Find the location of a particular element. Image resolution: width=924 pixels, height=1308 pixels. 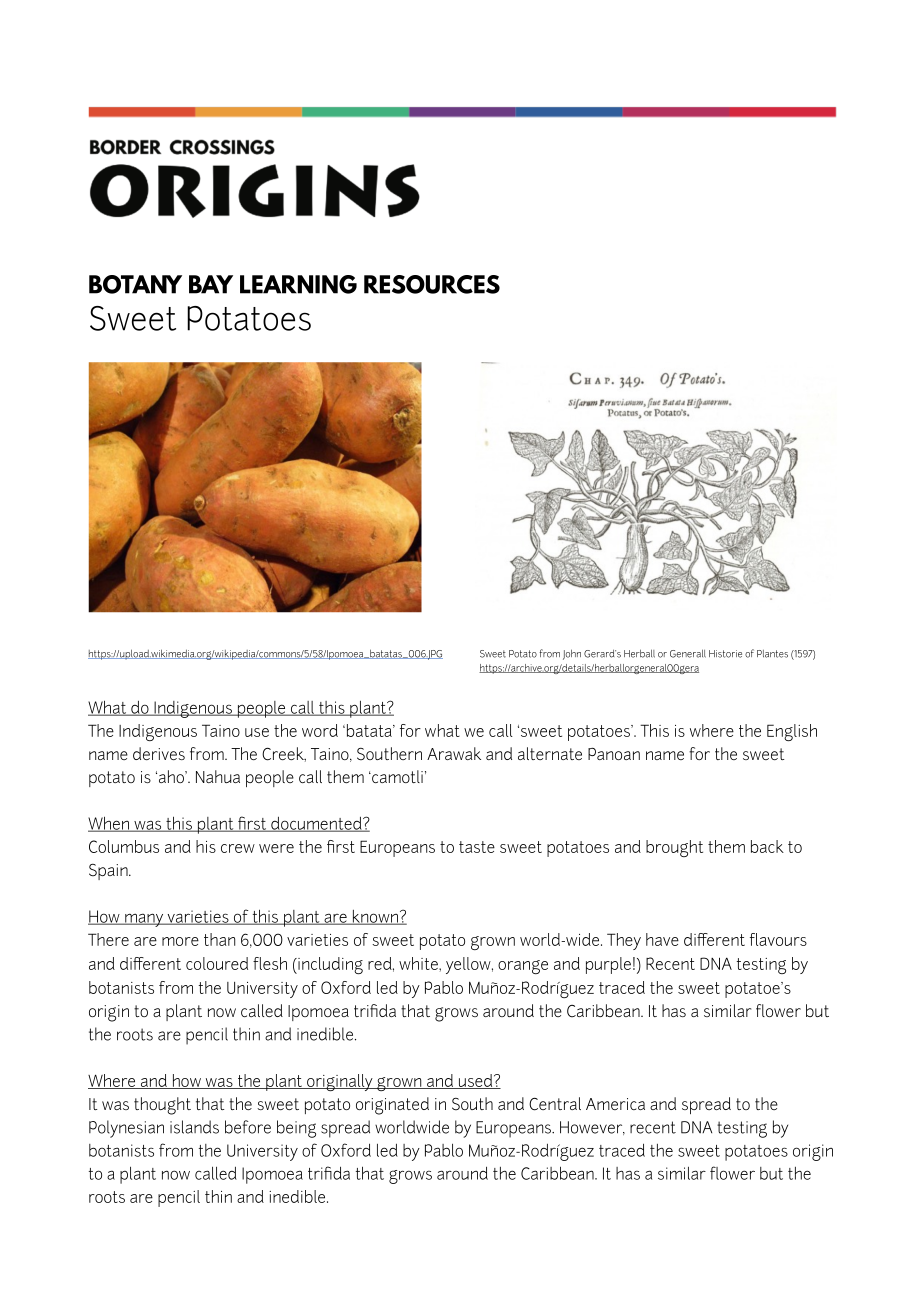

RESOURCES is located at coordinates (432, 284).
